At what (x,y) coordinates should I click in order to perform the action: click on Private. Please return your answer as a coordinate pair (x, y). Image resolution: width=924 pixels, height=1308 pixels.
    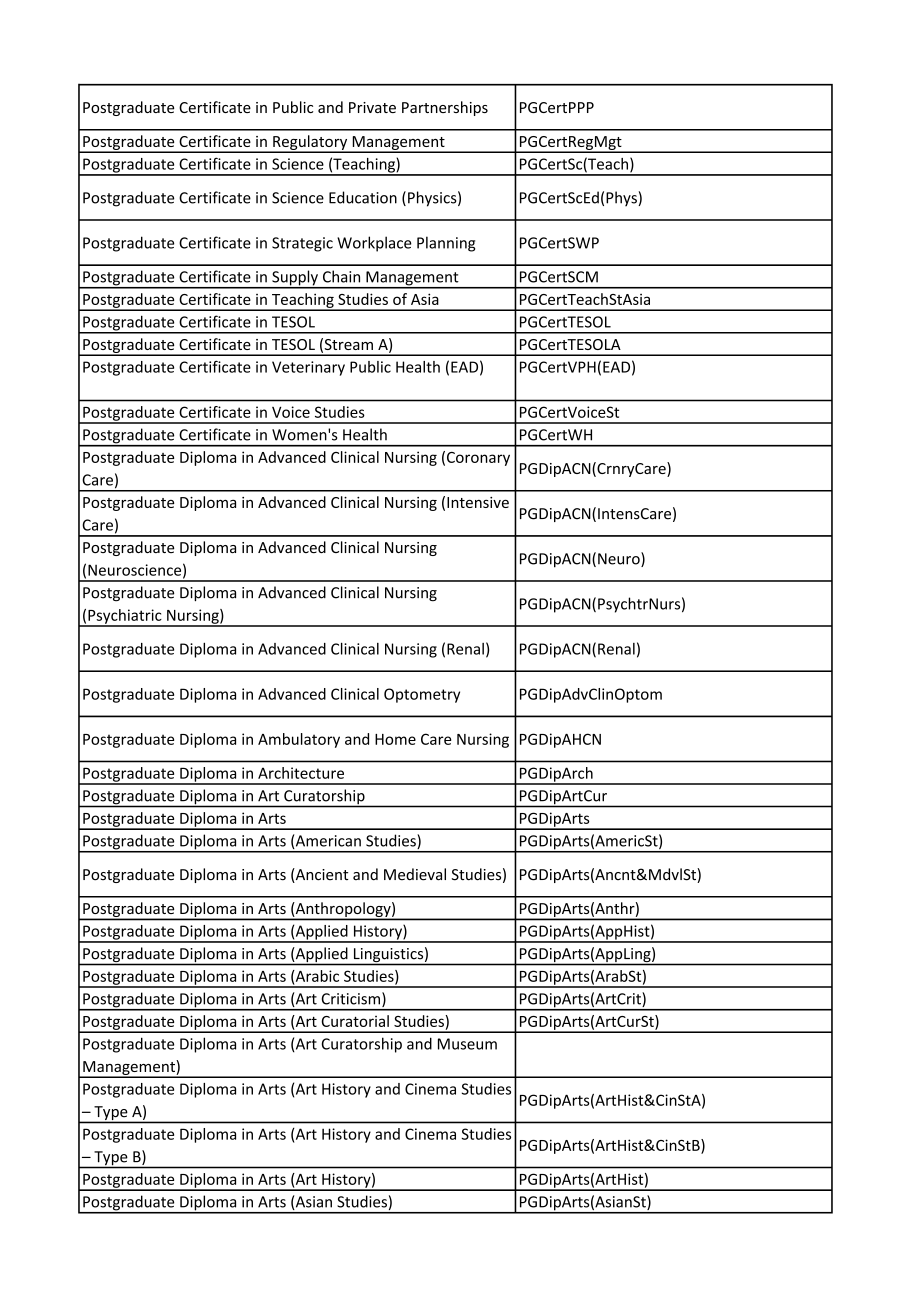
    Looking at the image, I should click on (372, 107).
